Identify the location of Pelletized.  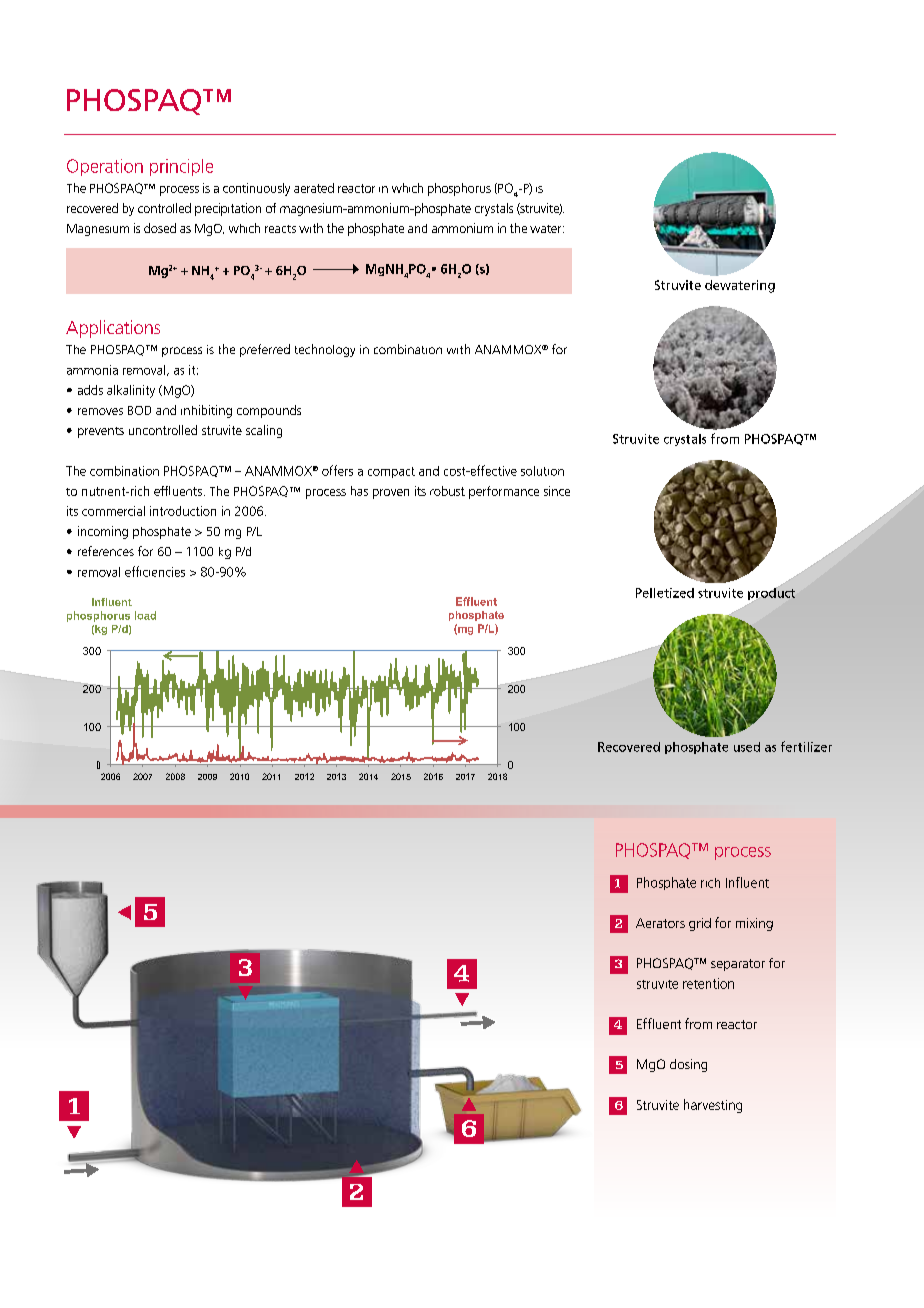
(665, 593).
